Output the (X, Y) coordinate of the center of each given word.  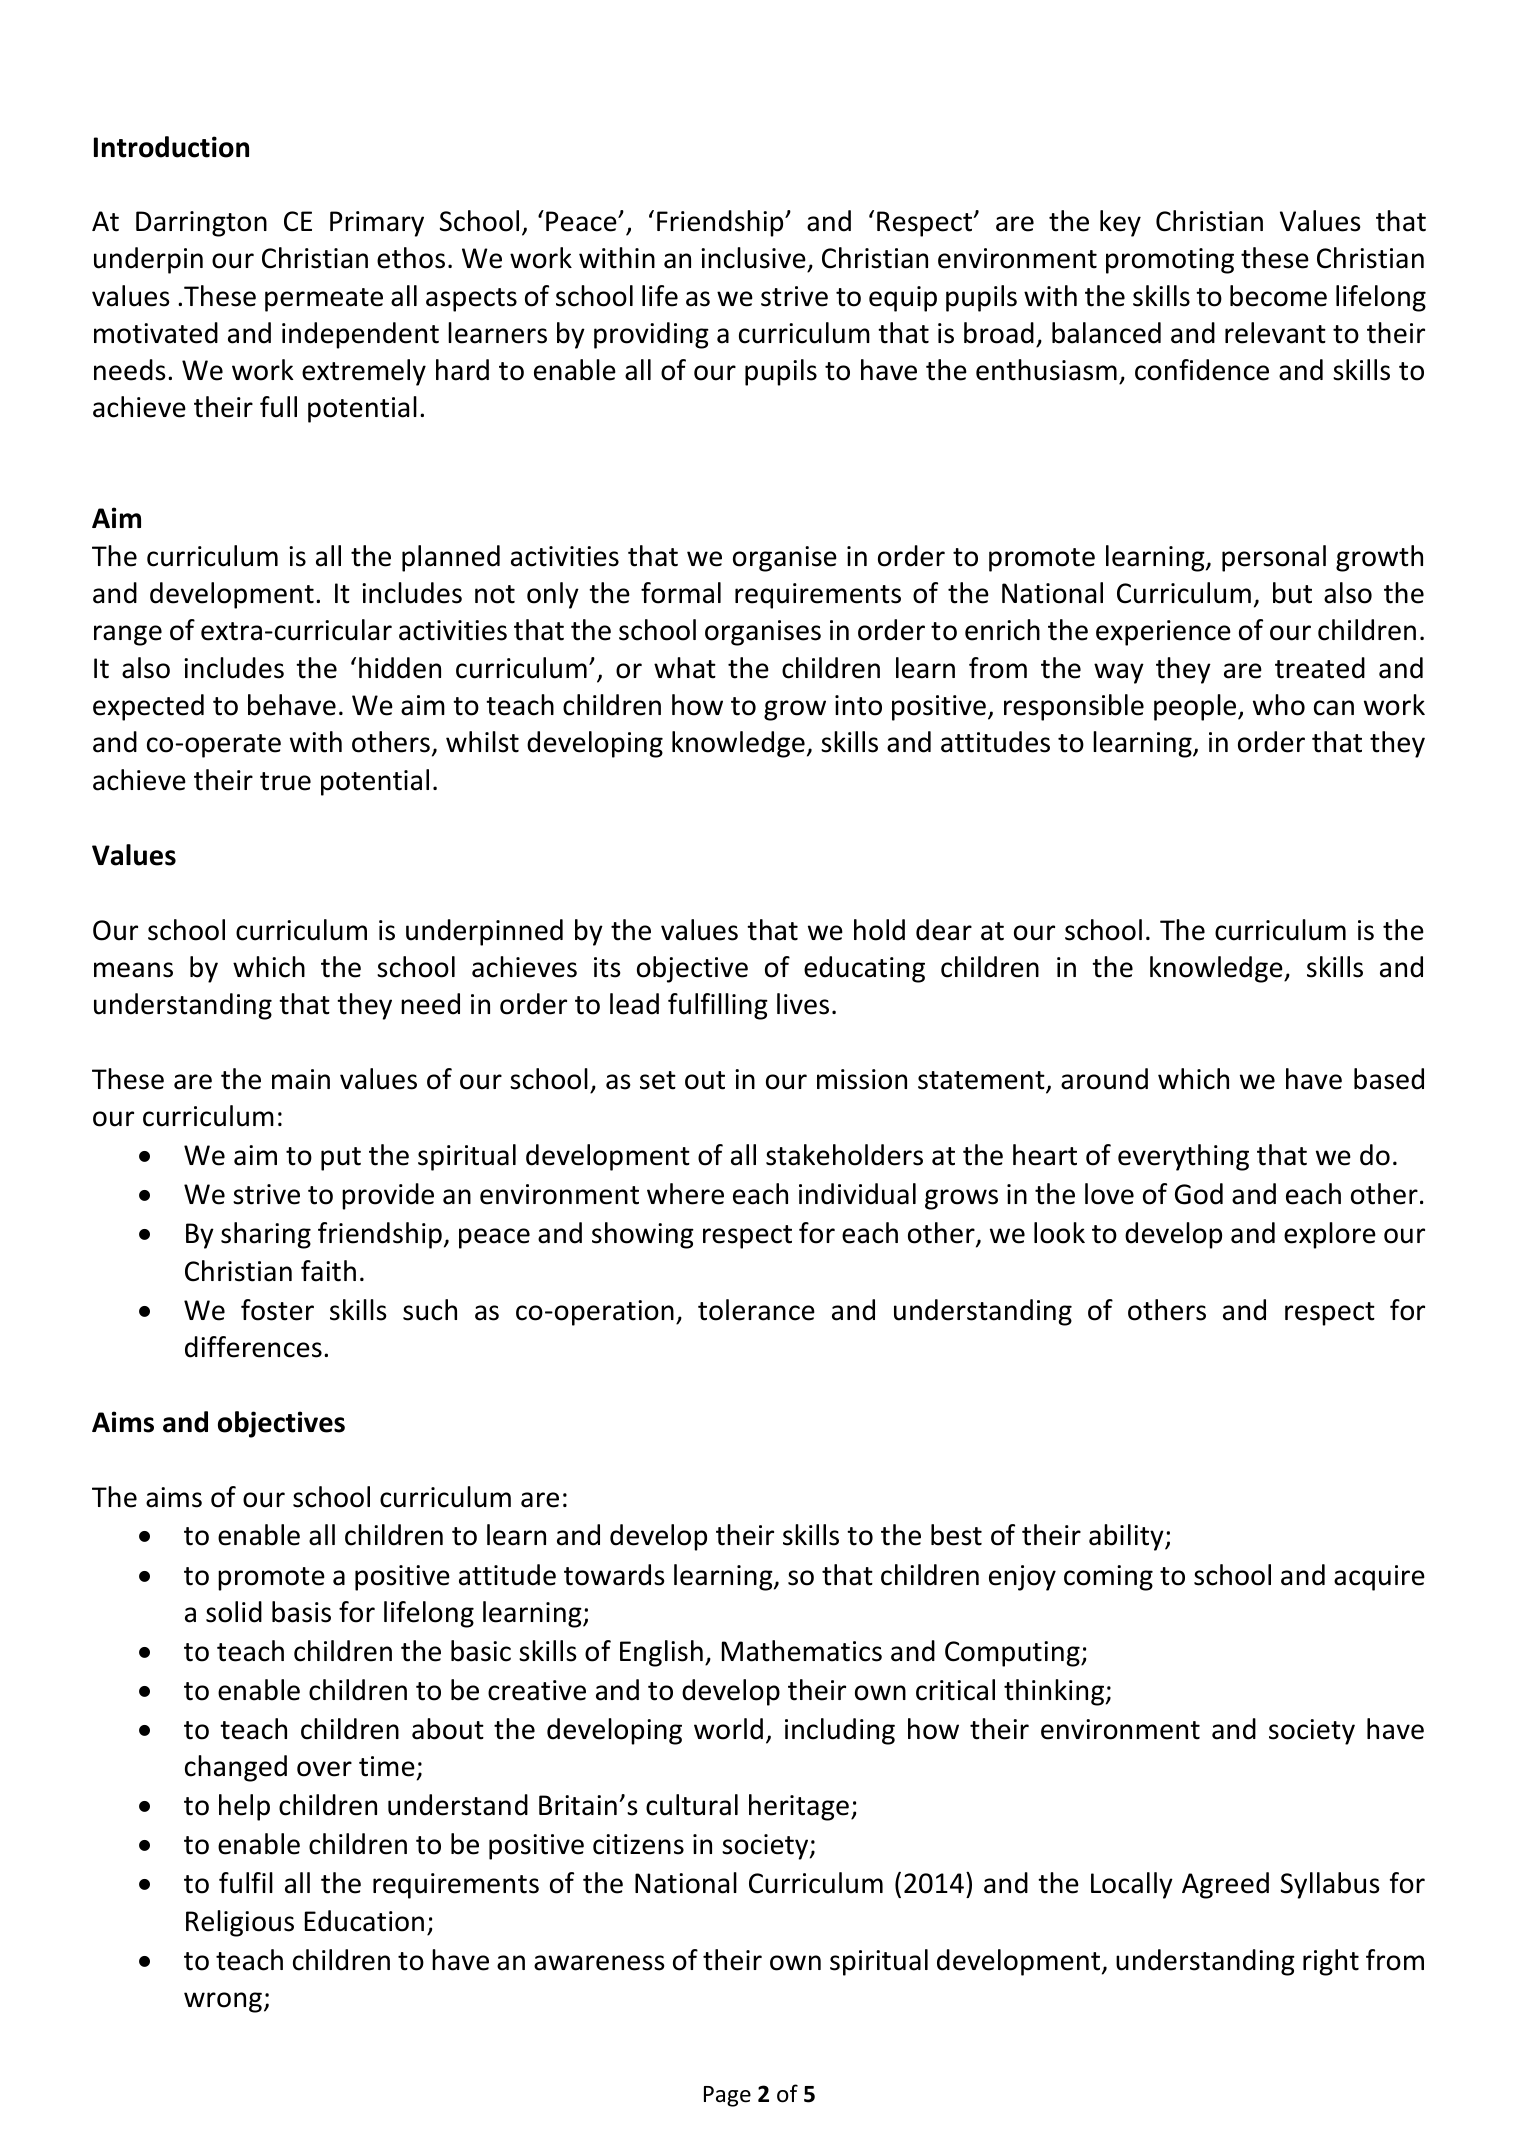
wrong (223, 2002)
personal (1274, 558)
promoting (1170, 261)
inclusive (754, 259)
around (1104, 1079)
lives (803, 1004)
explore (1330, 1235)
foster (277, 1310)
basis (301, 1612)
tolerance (756, 1310)
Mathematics (802, 1651)
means (133, 970)
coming (1108, 1578)
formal (681, 593)
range (128, 635)
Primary (377, 224)
